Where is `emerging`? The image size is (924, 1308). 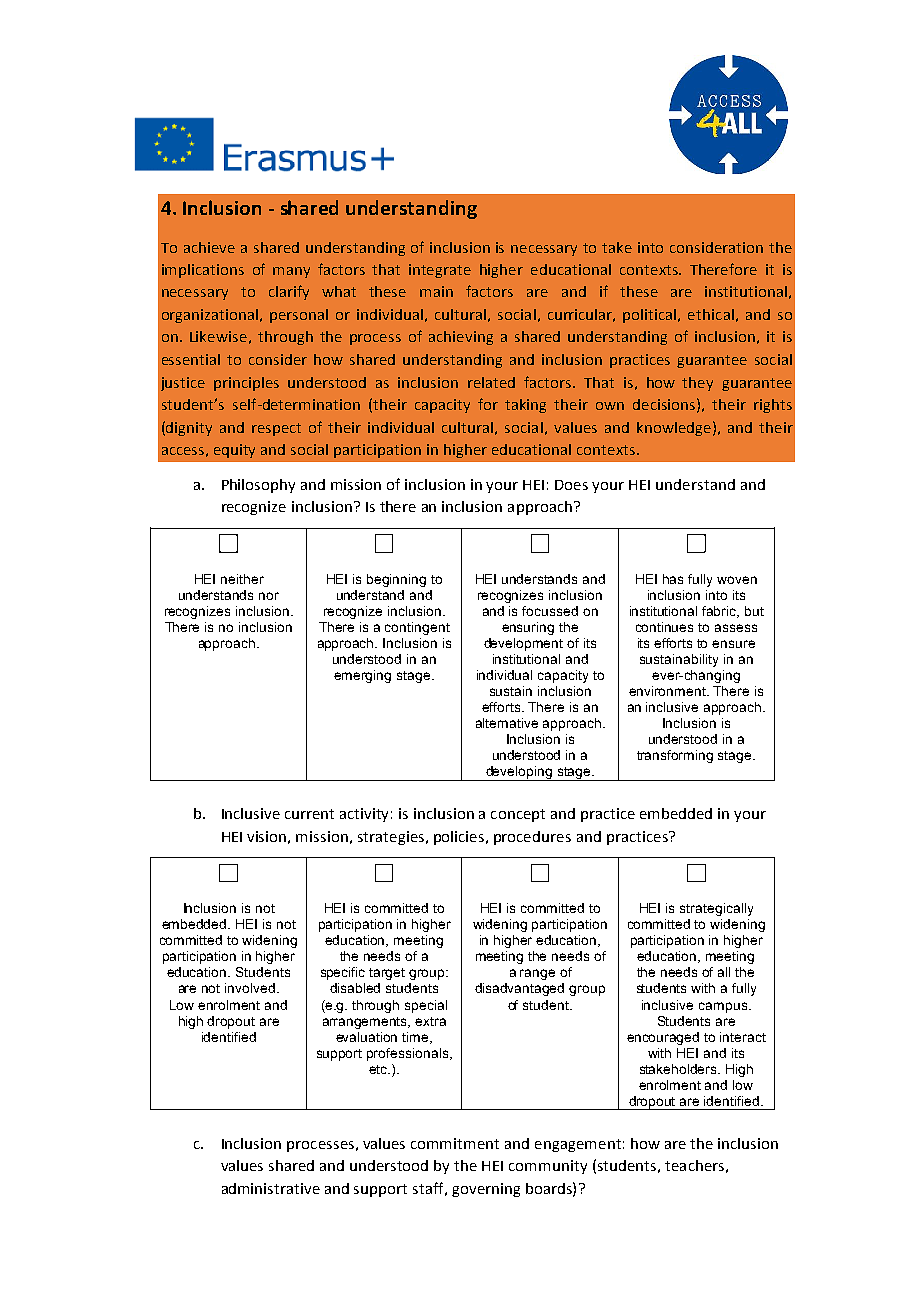
emerging is located at coordinates (362, 676).
